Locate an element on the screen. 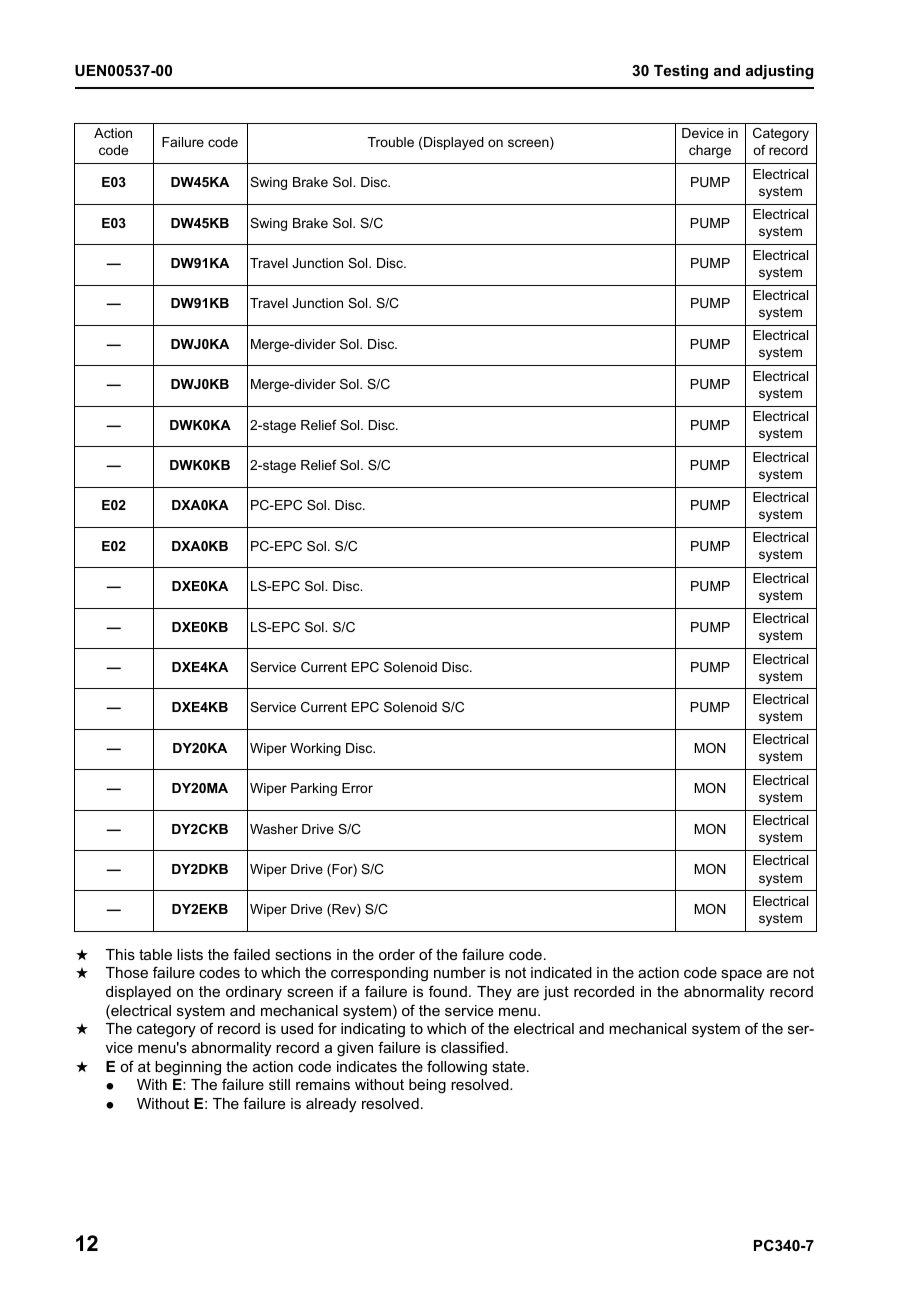 This screenshot has width=924, height=1308. Washer is located at coordinates (274, 829).
